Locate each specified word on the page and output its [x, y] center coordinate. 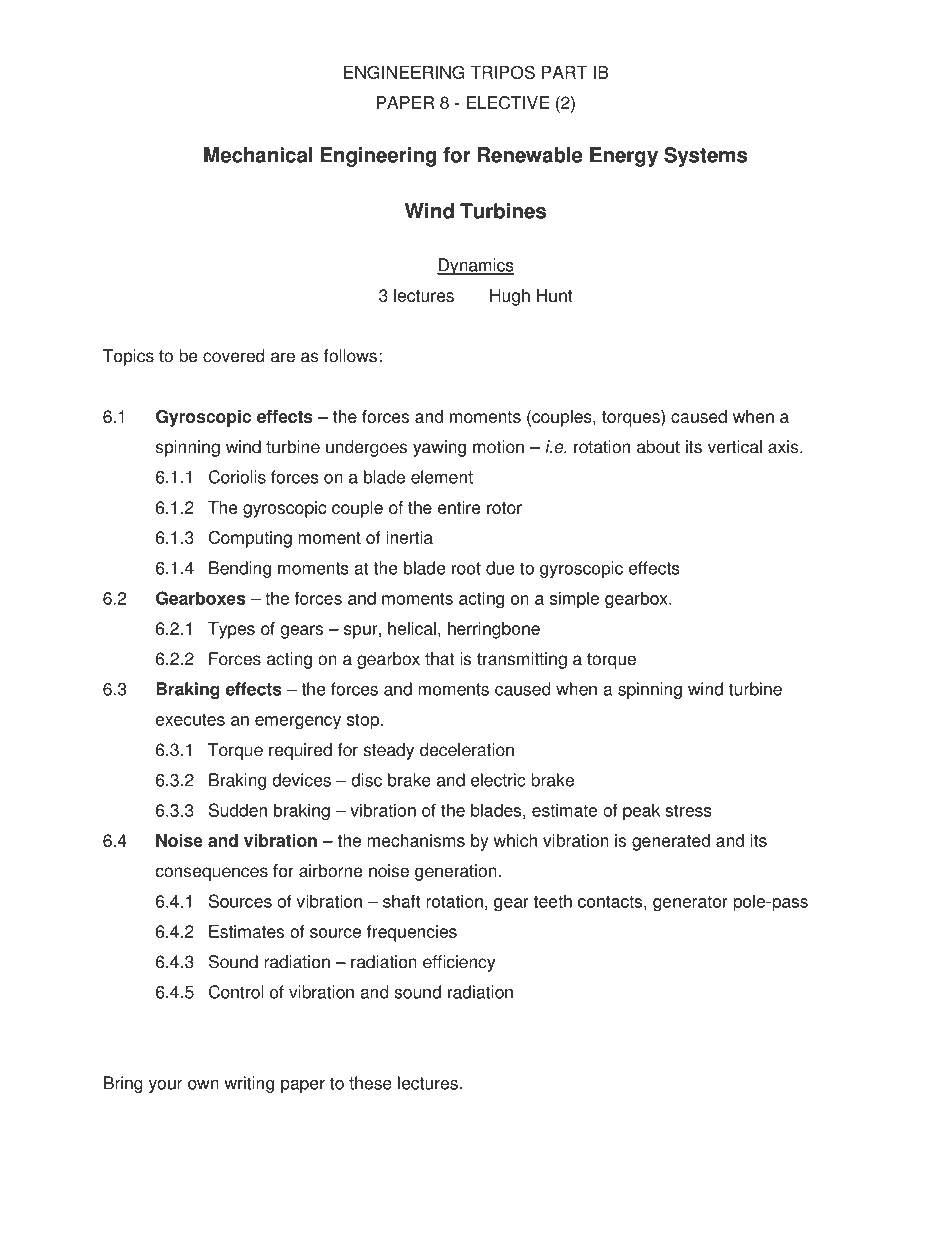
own [203, 1085]
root [466, 568]
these [370, 1083]
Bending [240, 569]
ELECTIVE [508, 103]
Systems [705, 157]
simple [574, 600]
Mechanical [258, 155]
